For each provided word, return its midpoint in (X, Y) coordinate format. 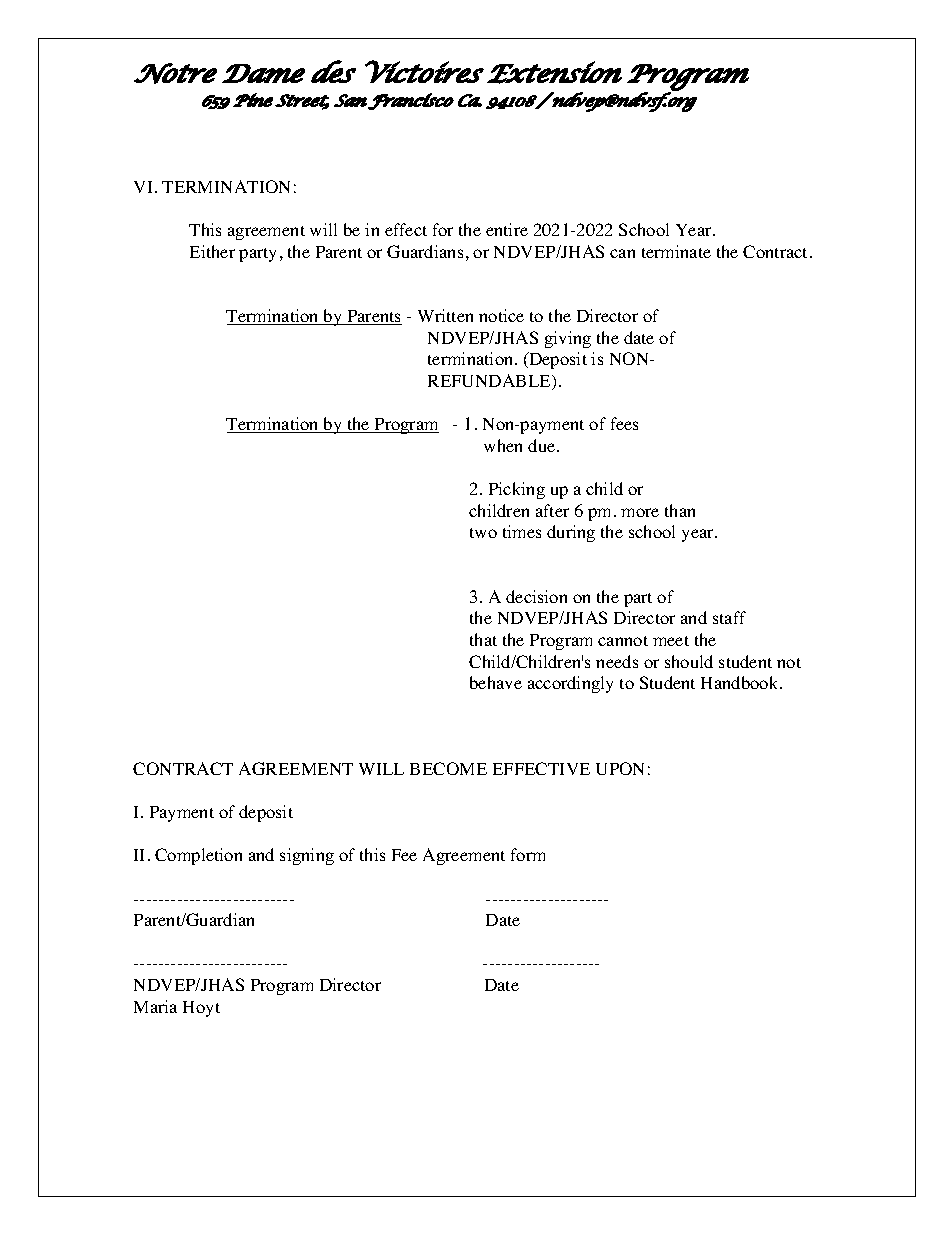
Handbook (741, 682)
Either (212, 251)
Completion (198, 856)
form (528, 854)
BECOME (448, 768)
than (680, 510)
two (483, 533)
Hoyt (201, 1009)
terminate (676, 251)
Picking (517, 490)
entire (507, 229)
